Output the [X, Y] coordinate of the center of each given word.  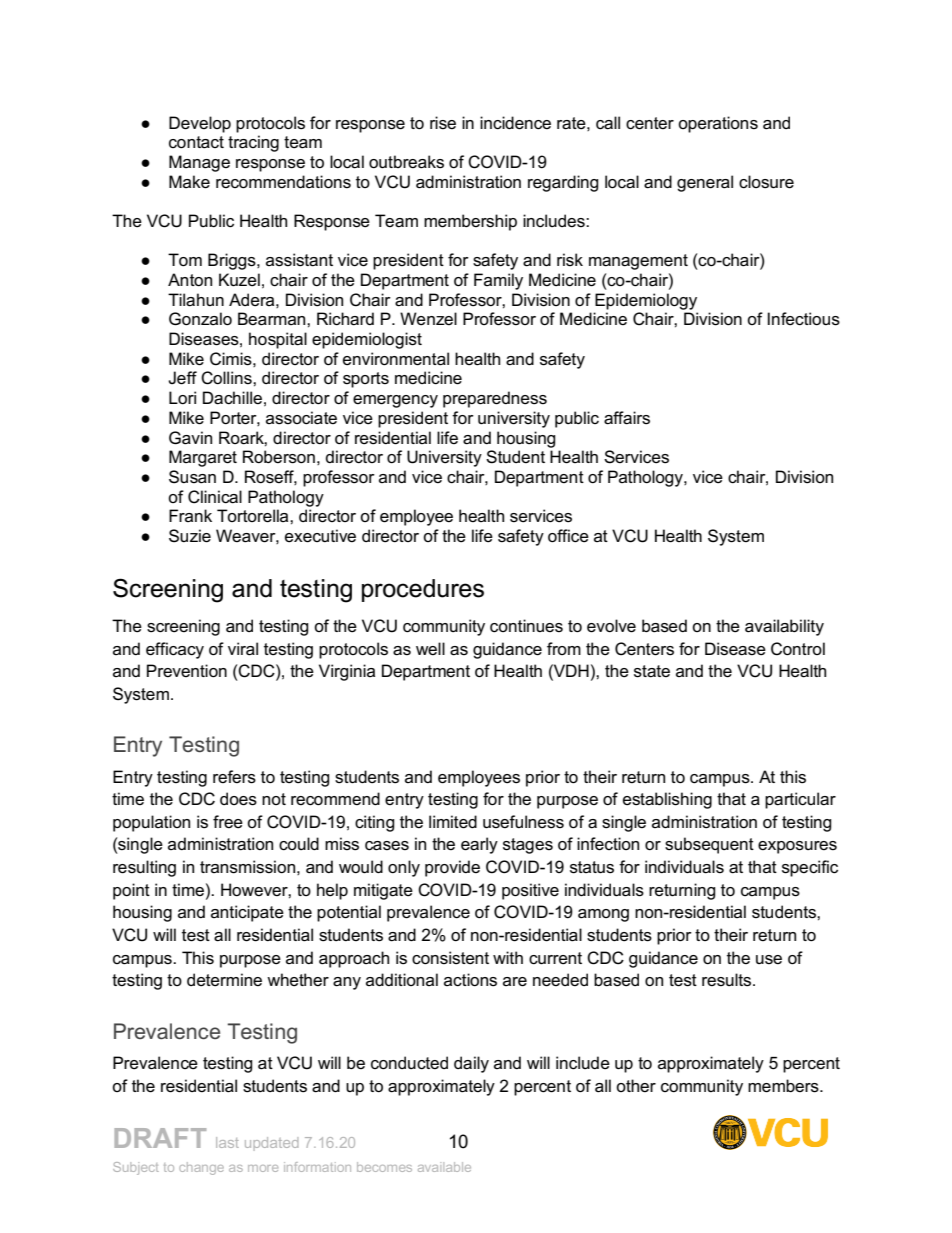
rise [443, 123]
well [430, 648]
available [444, 1167]
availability [784, 627]
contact [196, 142]
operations [718, 124]
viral [243, 649]
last [227, 1142]
